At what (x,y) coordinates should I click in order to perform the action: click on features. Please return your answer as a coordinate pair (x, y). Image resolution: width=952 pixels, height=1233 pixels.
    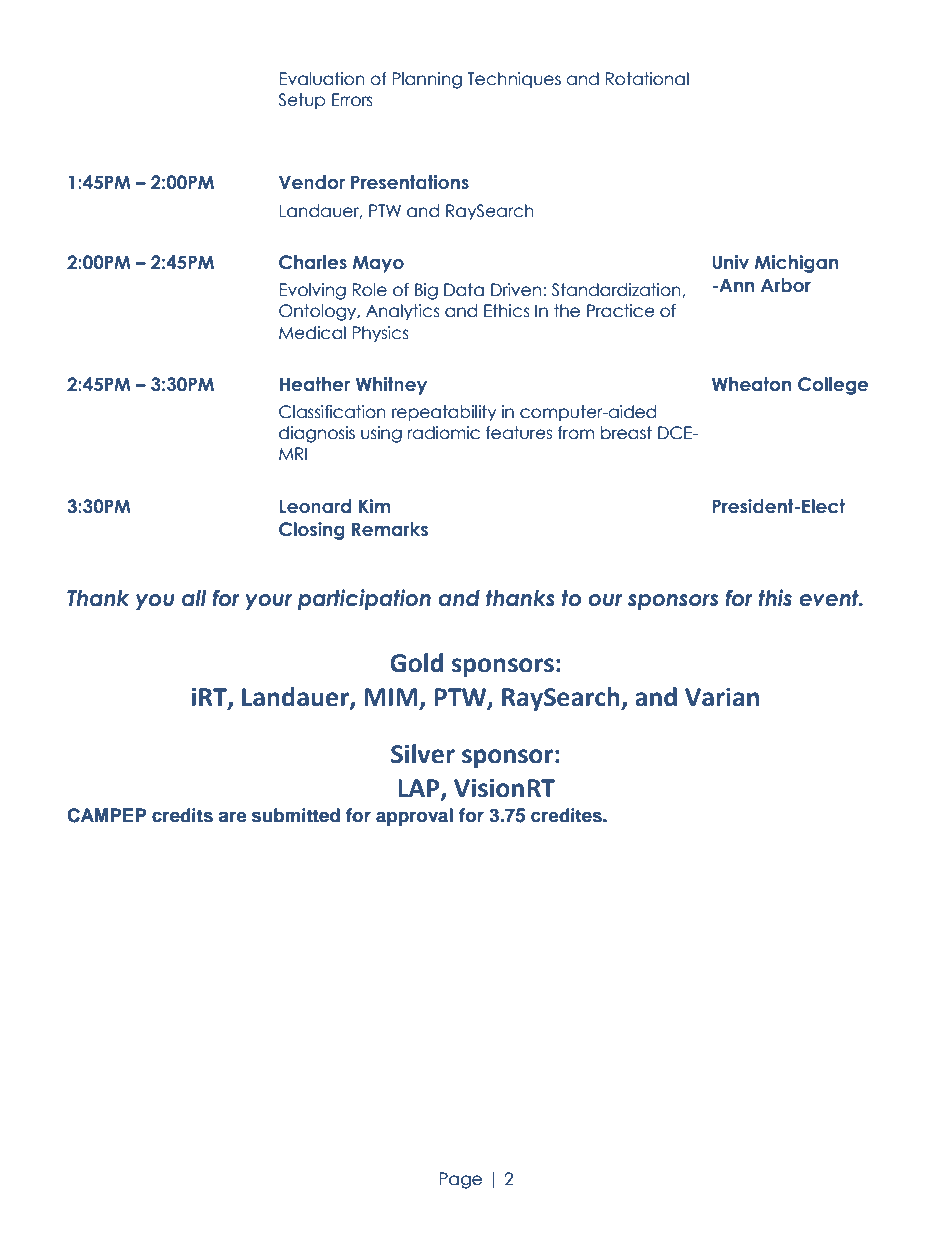
    Looking at the image, I should click on (519, 433).
